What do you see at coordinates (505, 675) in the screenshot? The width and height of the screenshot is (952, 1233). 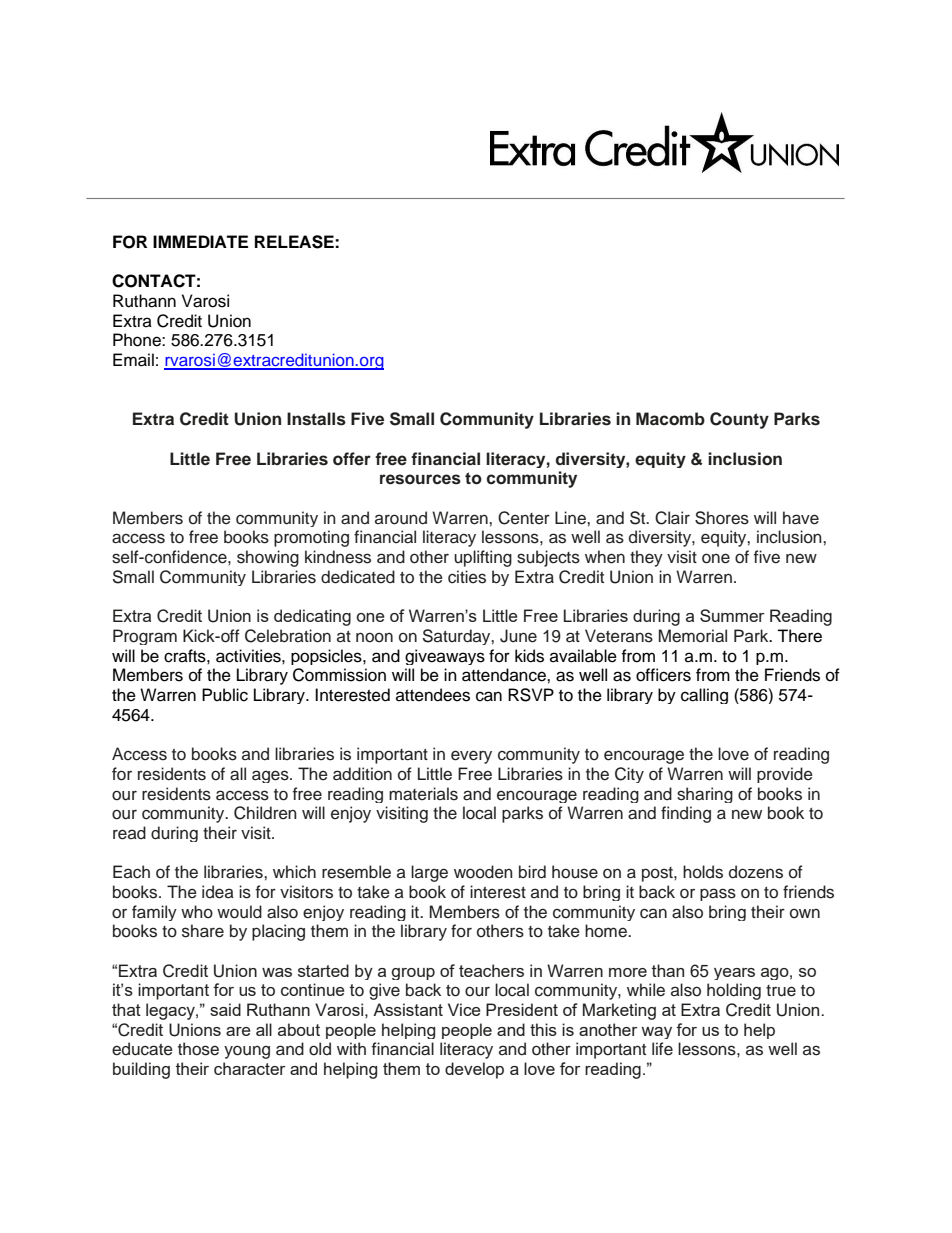 I see `attendance` at bounding box center [505, 675].
